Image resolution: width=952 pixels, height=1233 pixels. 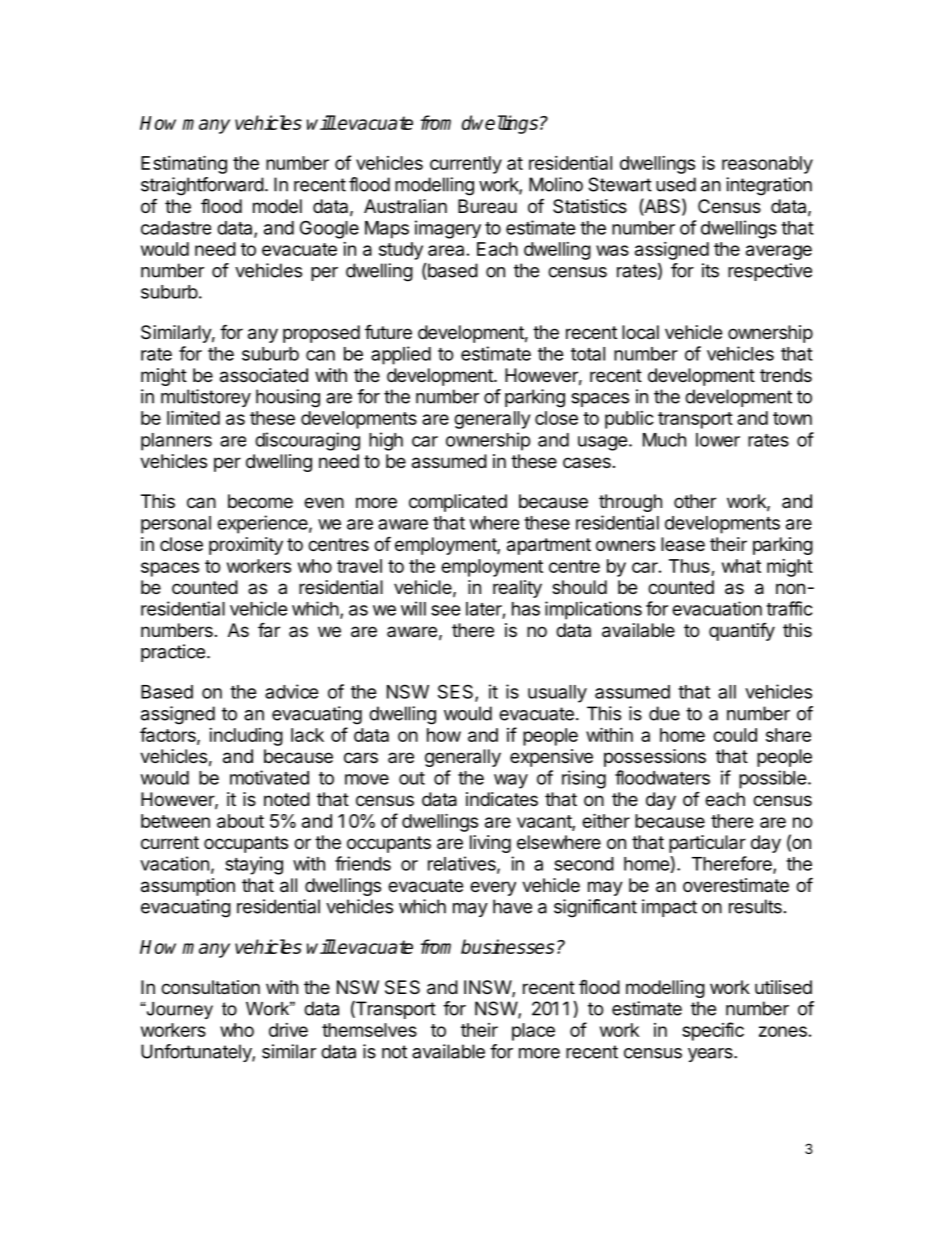 What do you see at coordinates (446, 610) in the page?
I see `see` at bounding box center [446, 610].
